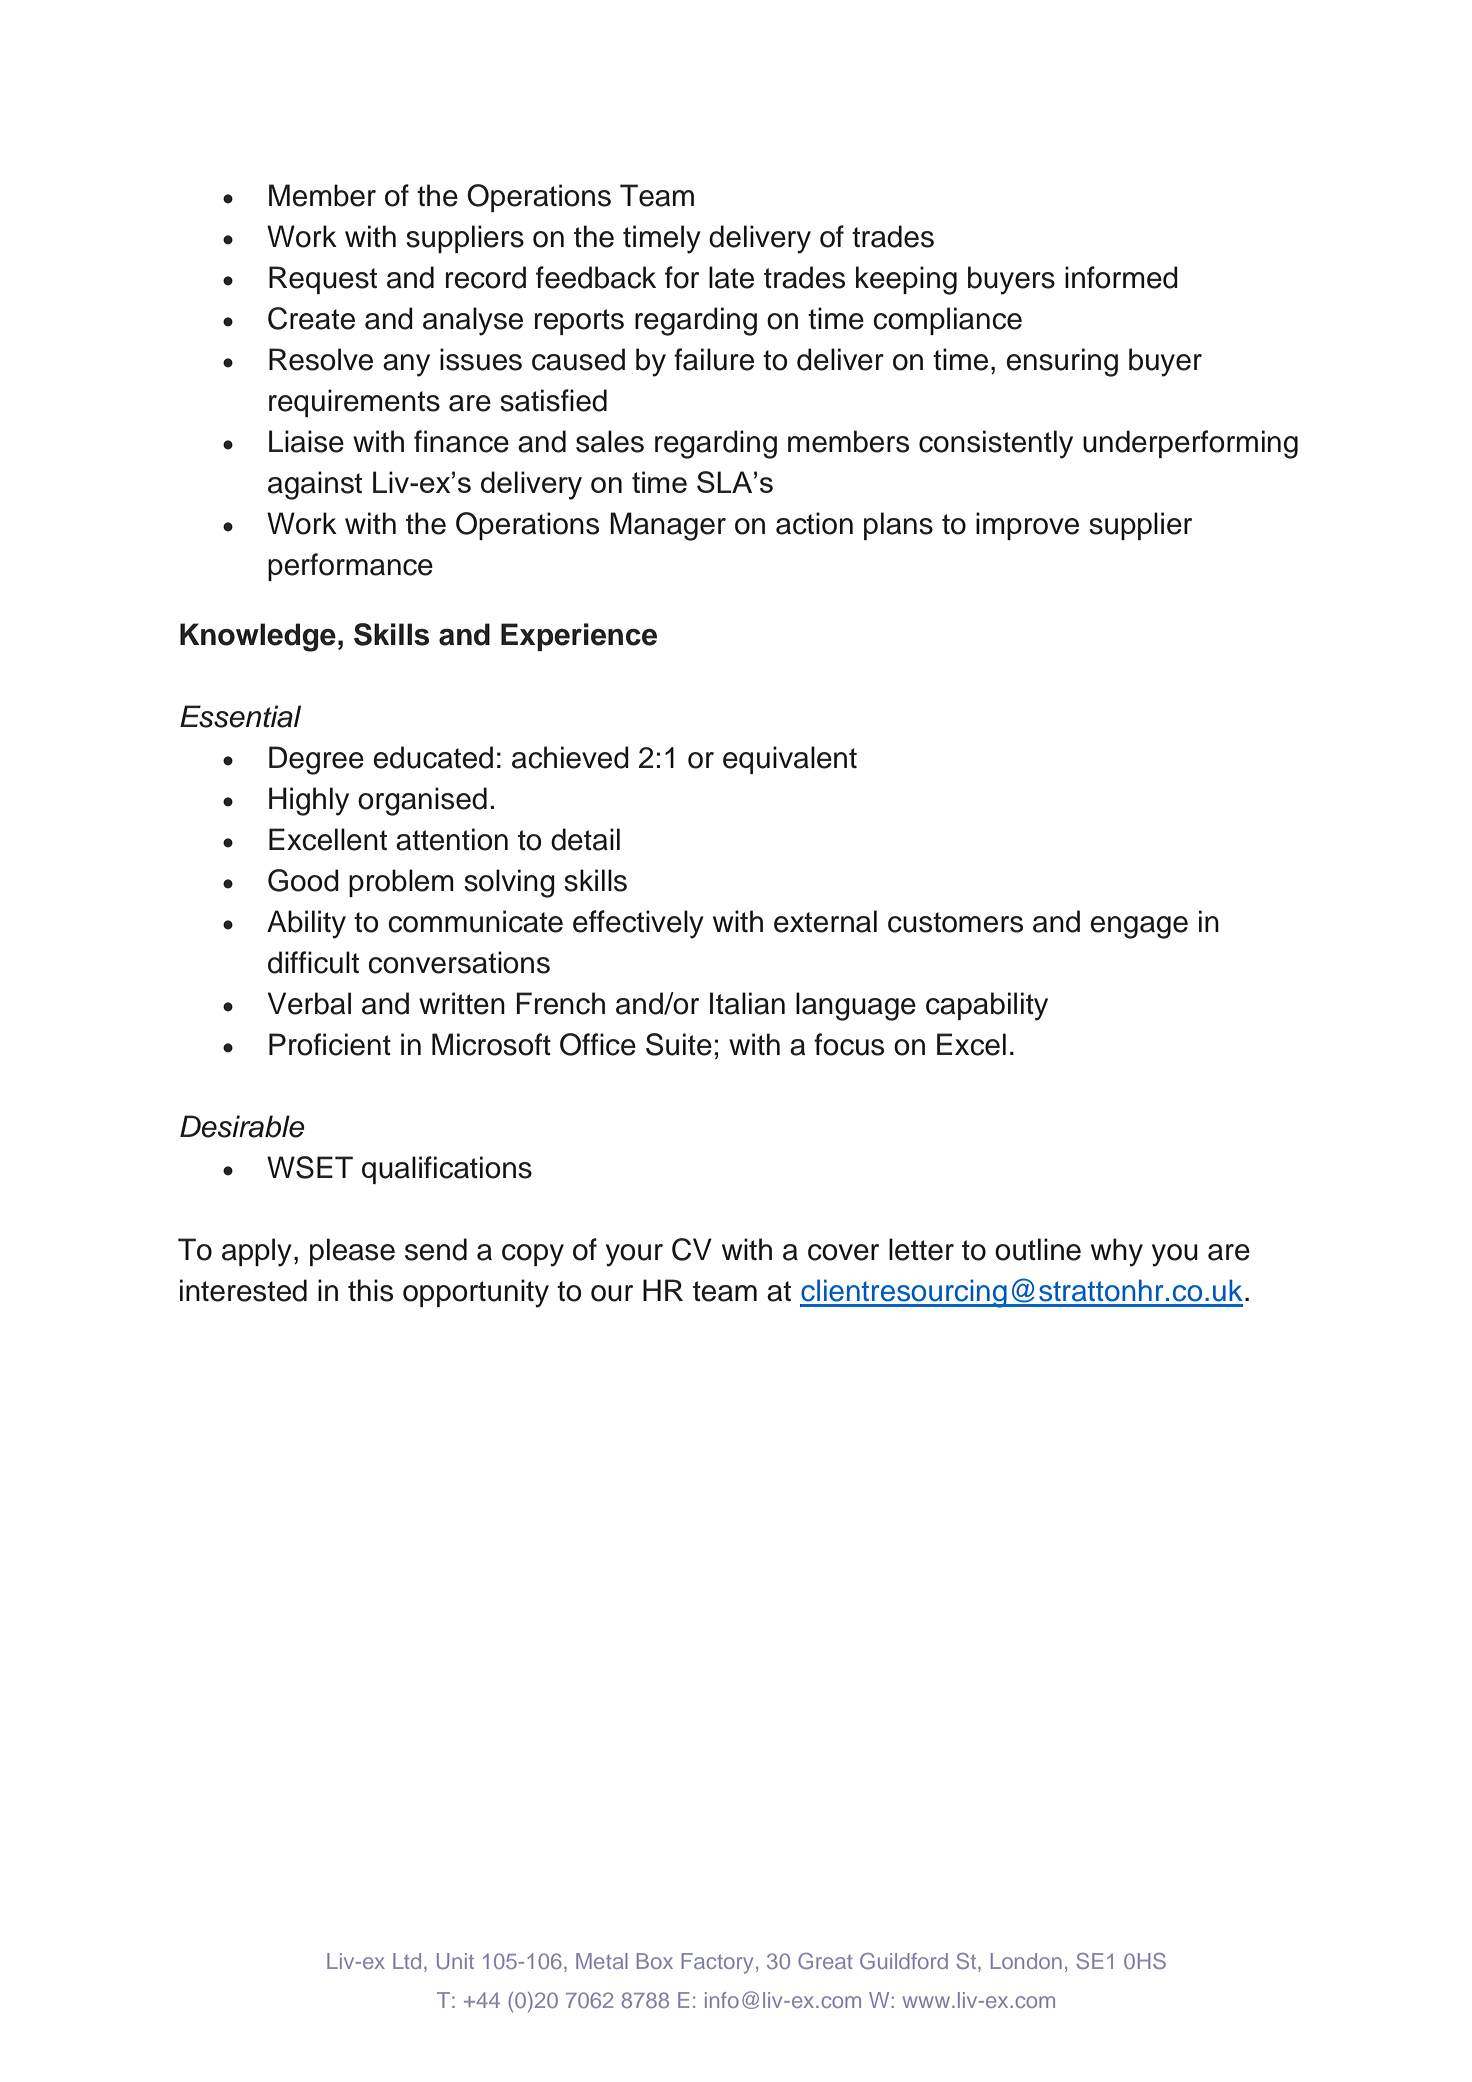  What do you see at coordinates (407, 1961) in the page?
I see `Ltd` at bounding box center [407, 1961].
